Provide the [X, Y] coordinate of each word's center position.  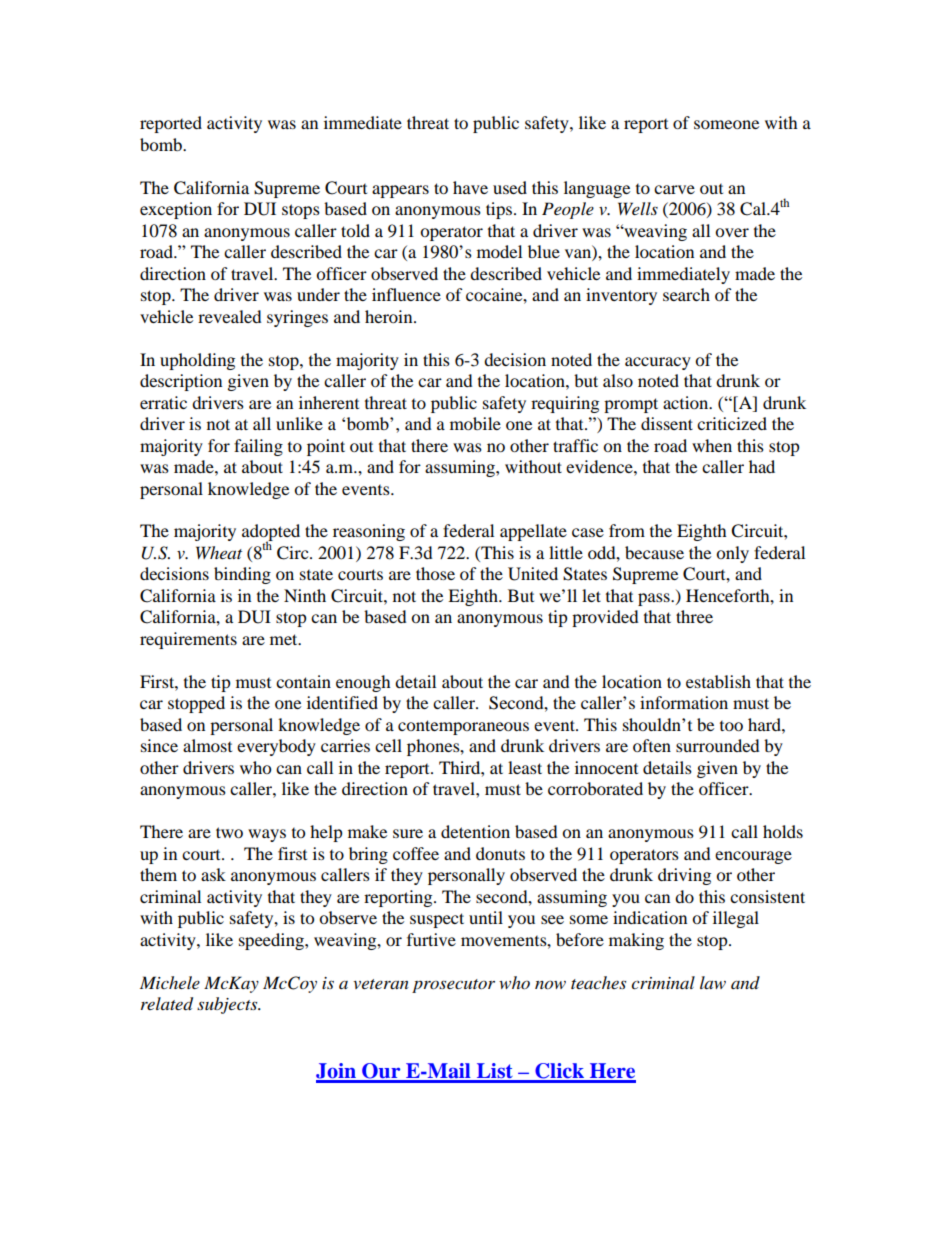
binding [242, 575]
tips [499, 210]
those [435, 573]
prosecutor [453, 986]
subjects [228, 1005]
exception [176, 210]
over [732, 232]
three [694, 616]
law [713, 982]
